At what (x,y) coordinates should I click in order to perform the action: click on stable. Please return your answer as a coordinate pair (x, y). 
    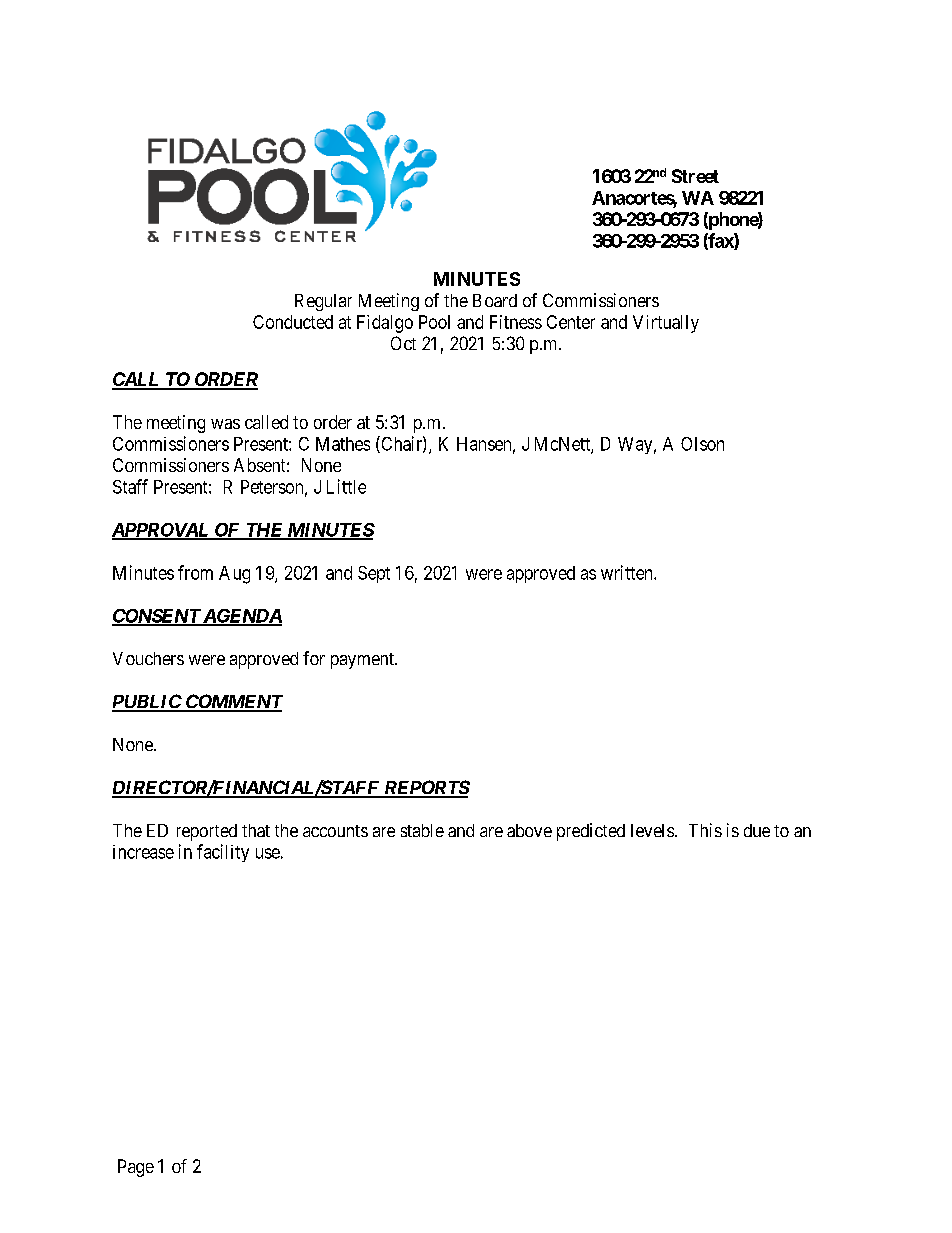
    Looking at the image, I should click on (422, 830).
